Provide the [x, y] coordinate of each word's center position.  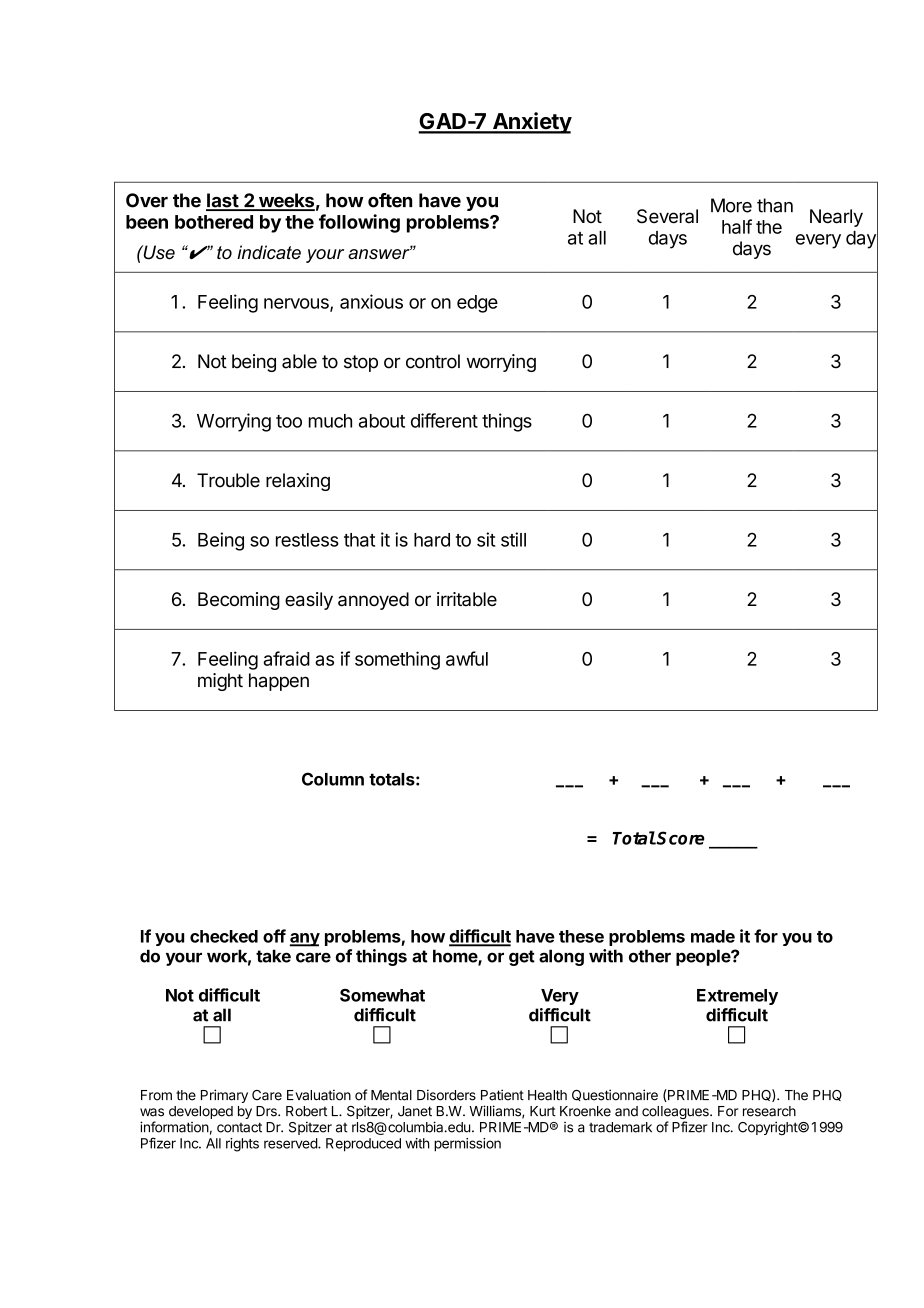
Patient [502, 1095]
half [737, 226]
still [513, 539]
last [223, 201]
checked [224, 936]
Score [680, 838]
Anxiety [531, 123]
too [289, 421]
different [444, 420]
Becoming [239, 601]
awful [467, 658]
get [522, 958]
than [775, 205]
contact [239, 1127]
